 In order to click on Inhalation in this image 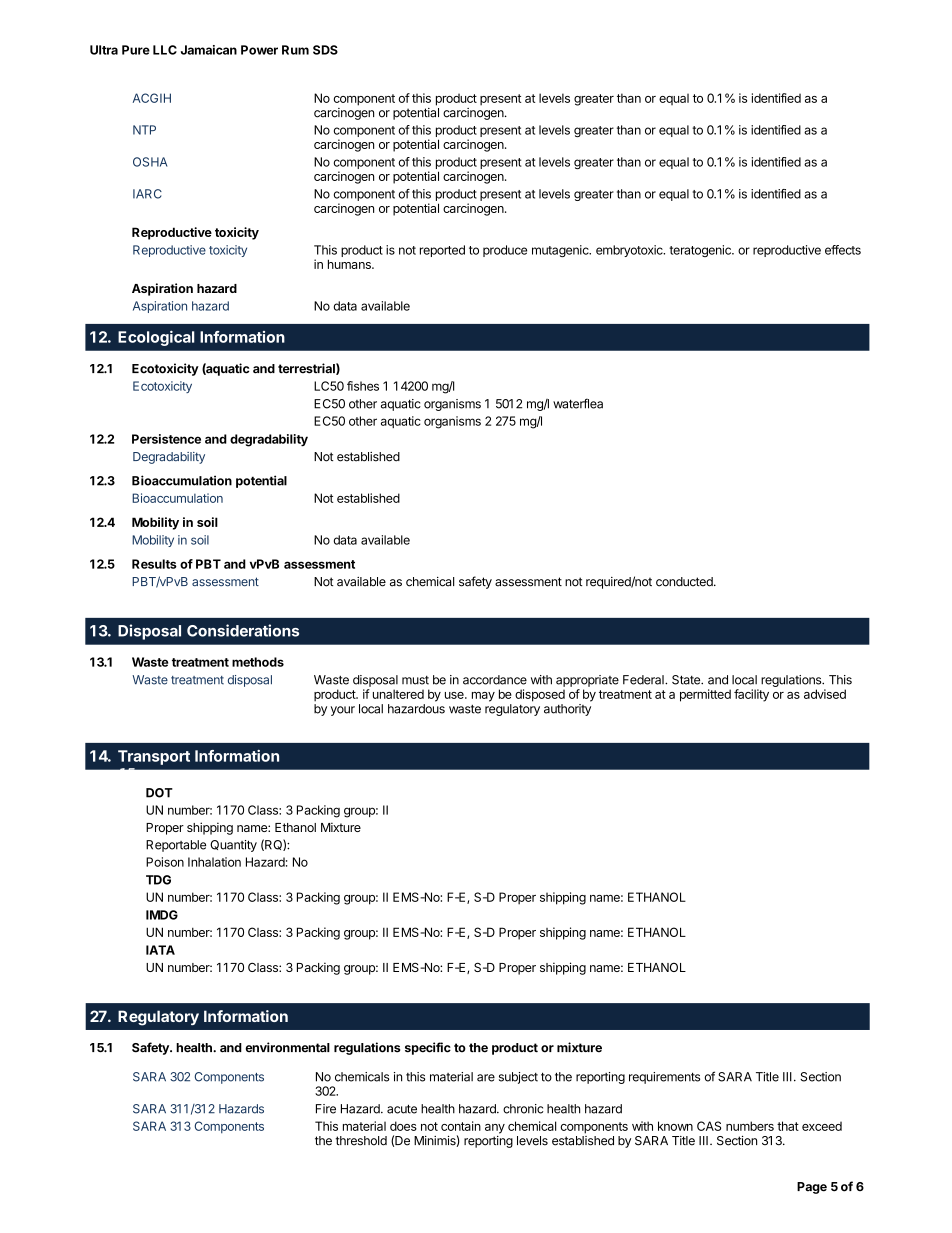, I will do `click(214, 862)`.
